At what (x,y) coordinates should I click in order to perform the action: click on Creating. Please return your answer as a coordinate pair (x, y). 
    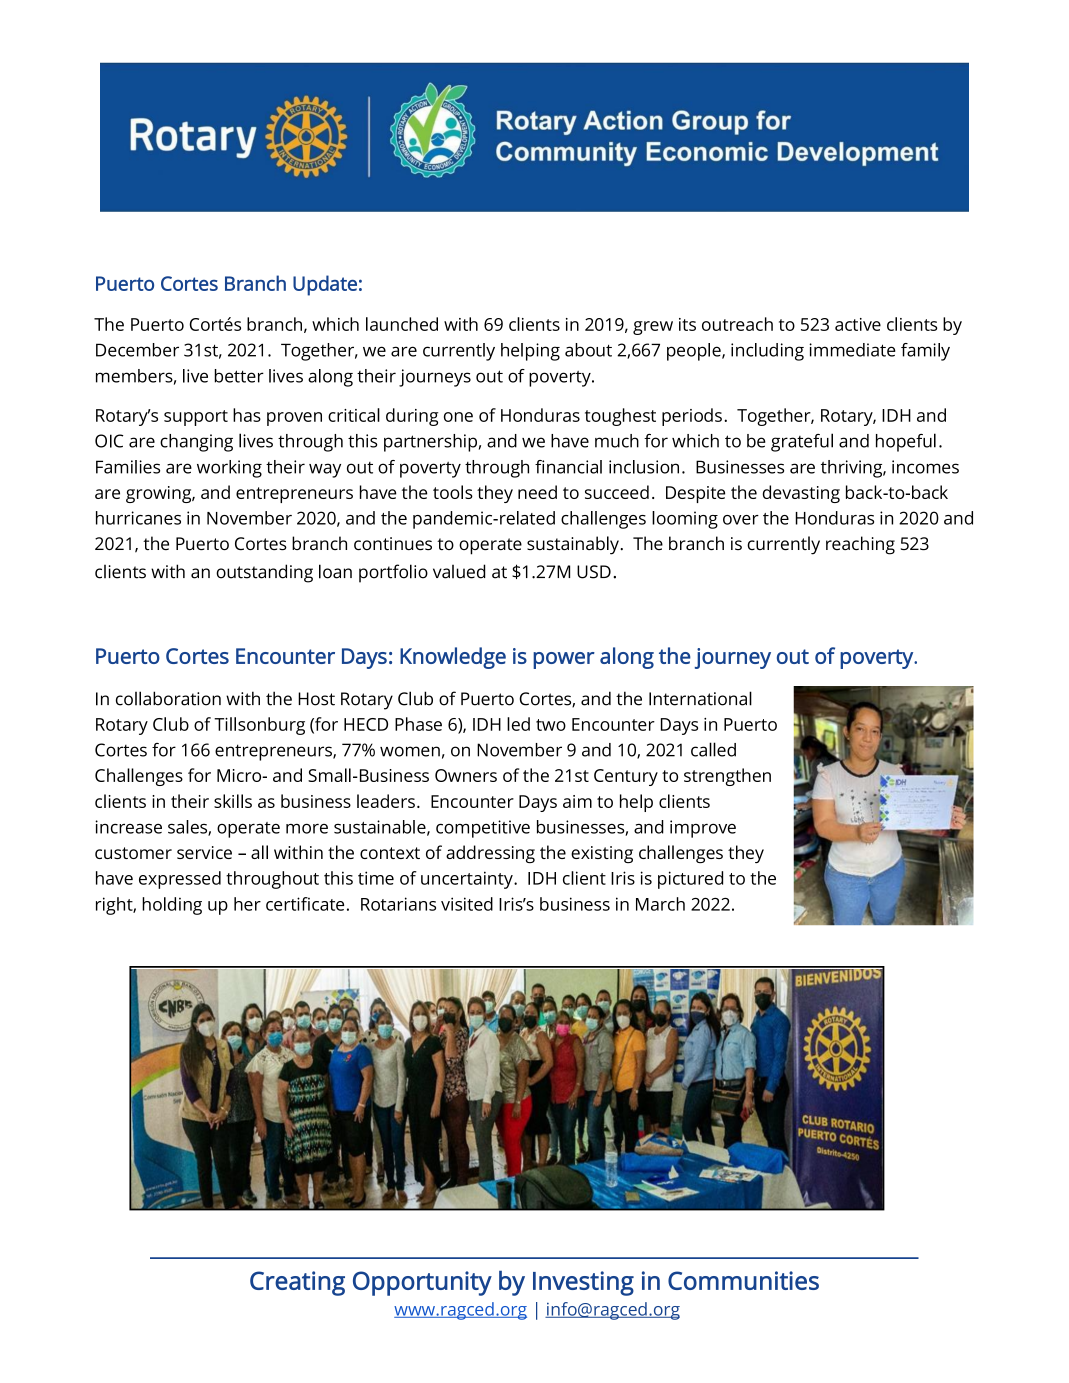
    Looking at the image, I should click on (297, 1283).
